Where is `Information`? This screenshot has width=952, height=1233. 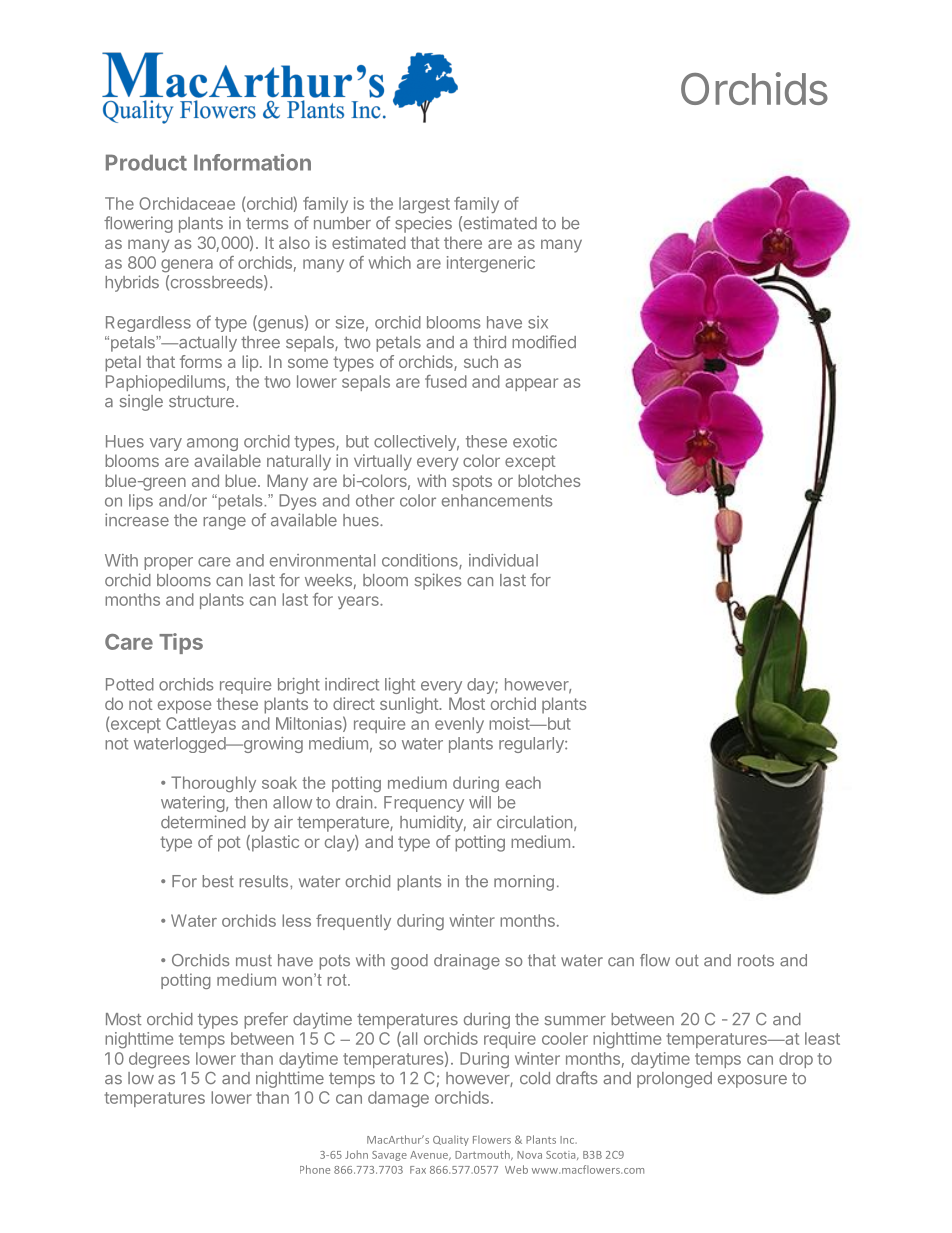 Information is located at coordinates (252, 162).
